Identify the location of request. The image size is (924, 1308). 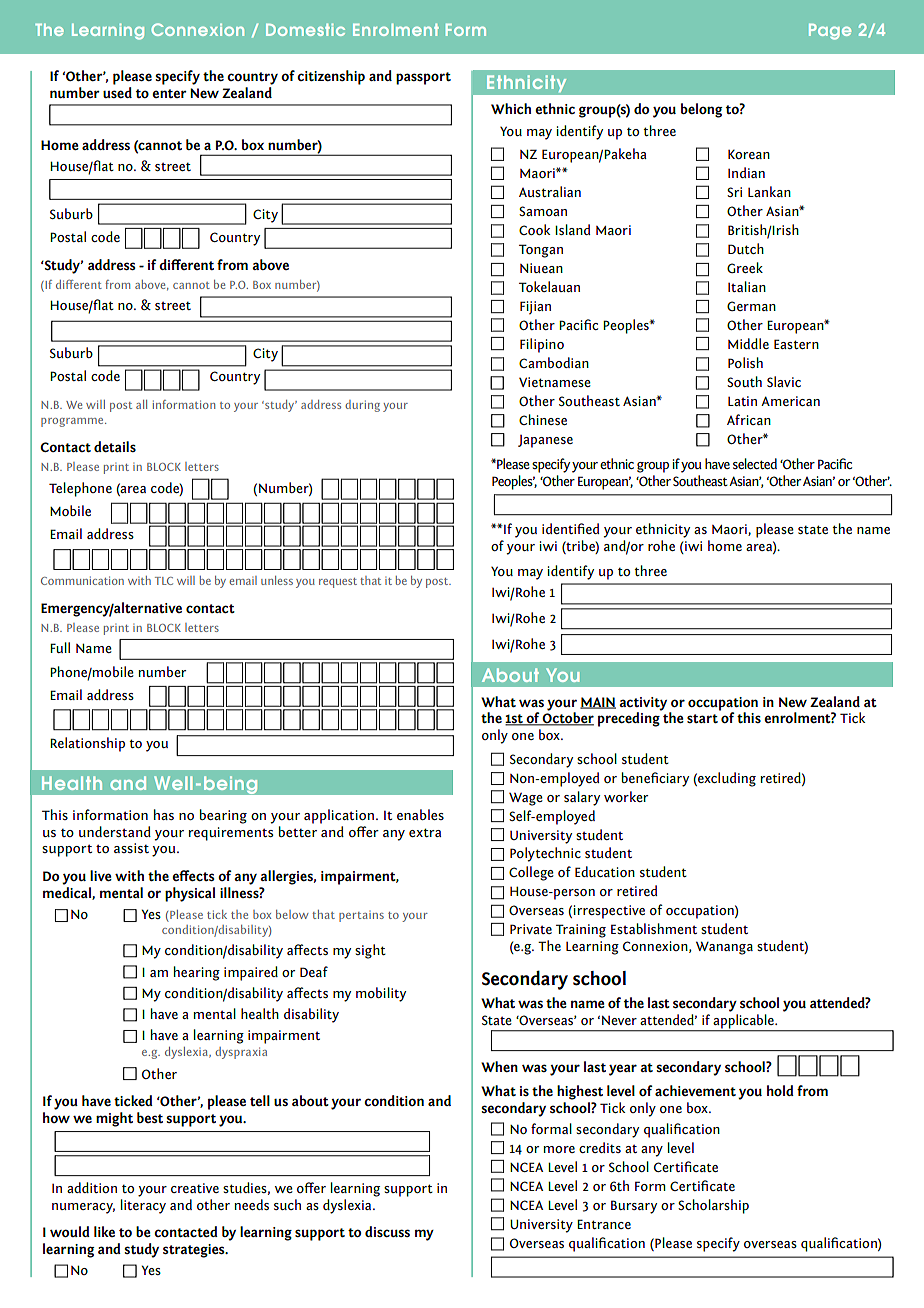
(338, 583).
